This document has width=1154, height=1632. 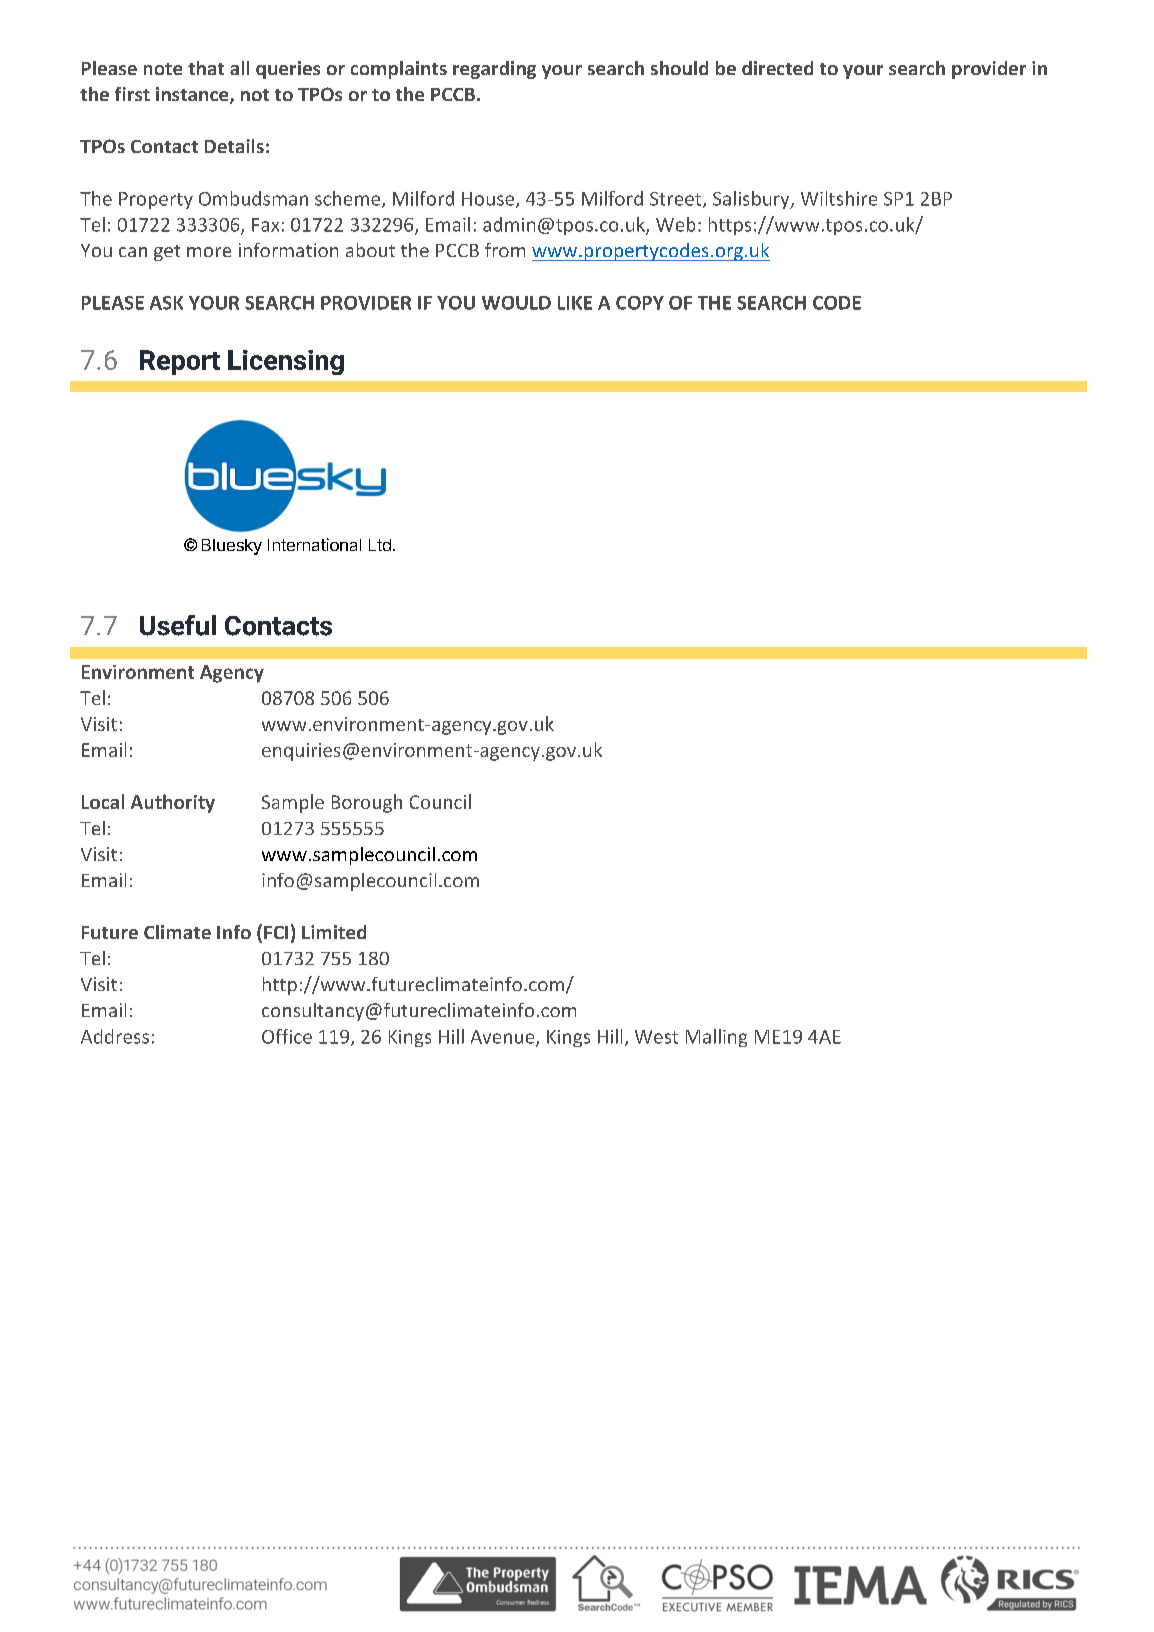 I want to click on LIKE, so click(x=575, y=303).
